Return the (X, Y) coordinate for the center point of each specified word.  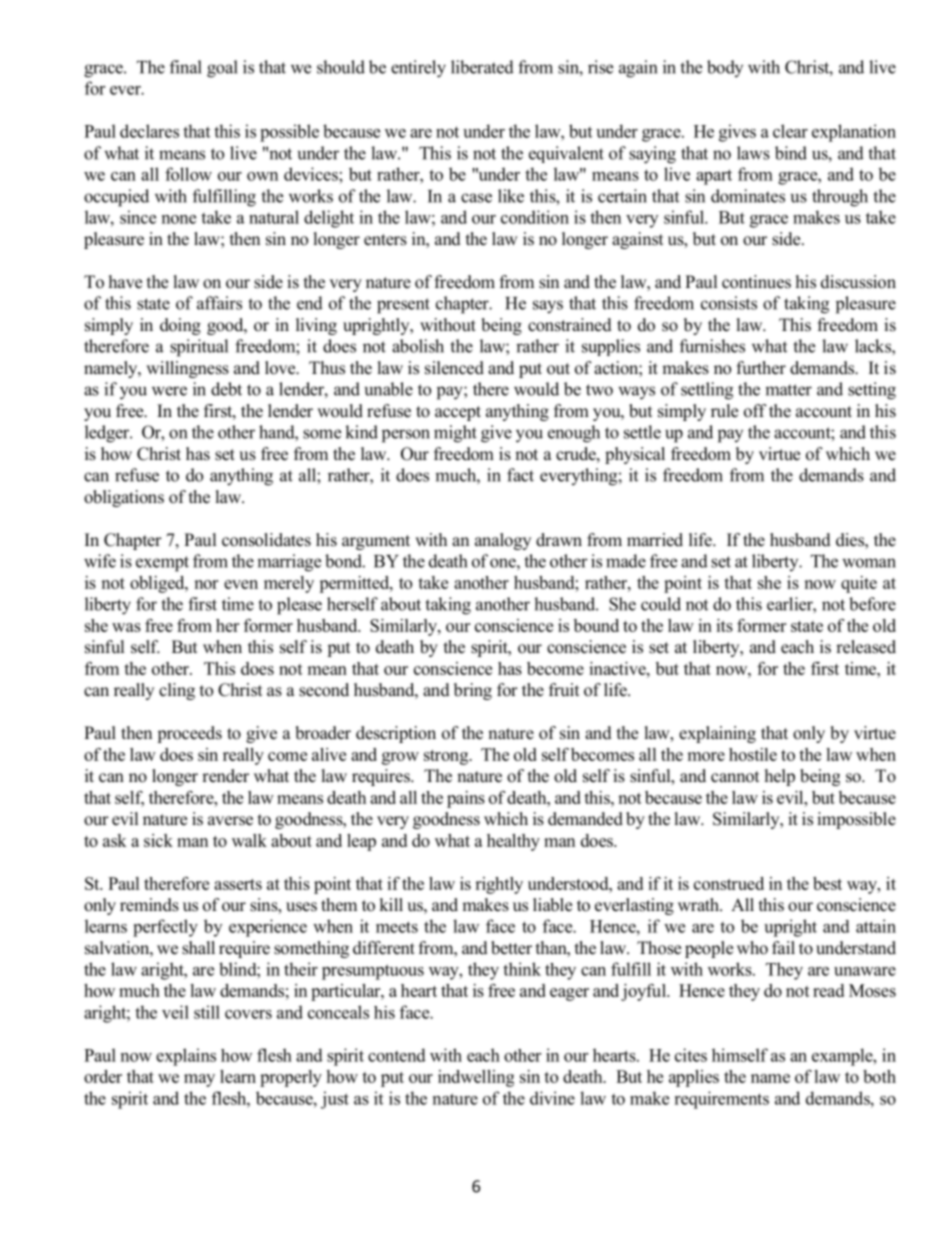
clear (790, 131)
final (186, 67)
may (199, 1080)
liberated (482, 67)
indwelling (476, 1078)
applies (694, 1078)
